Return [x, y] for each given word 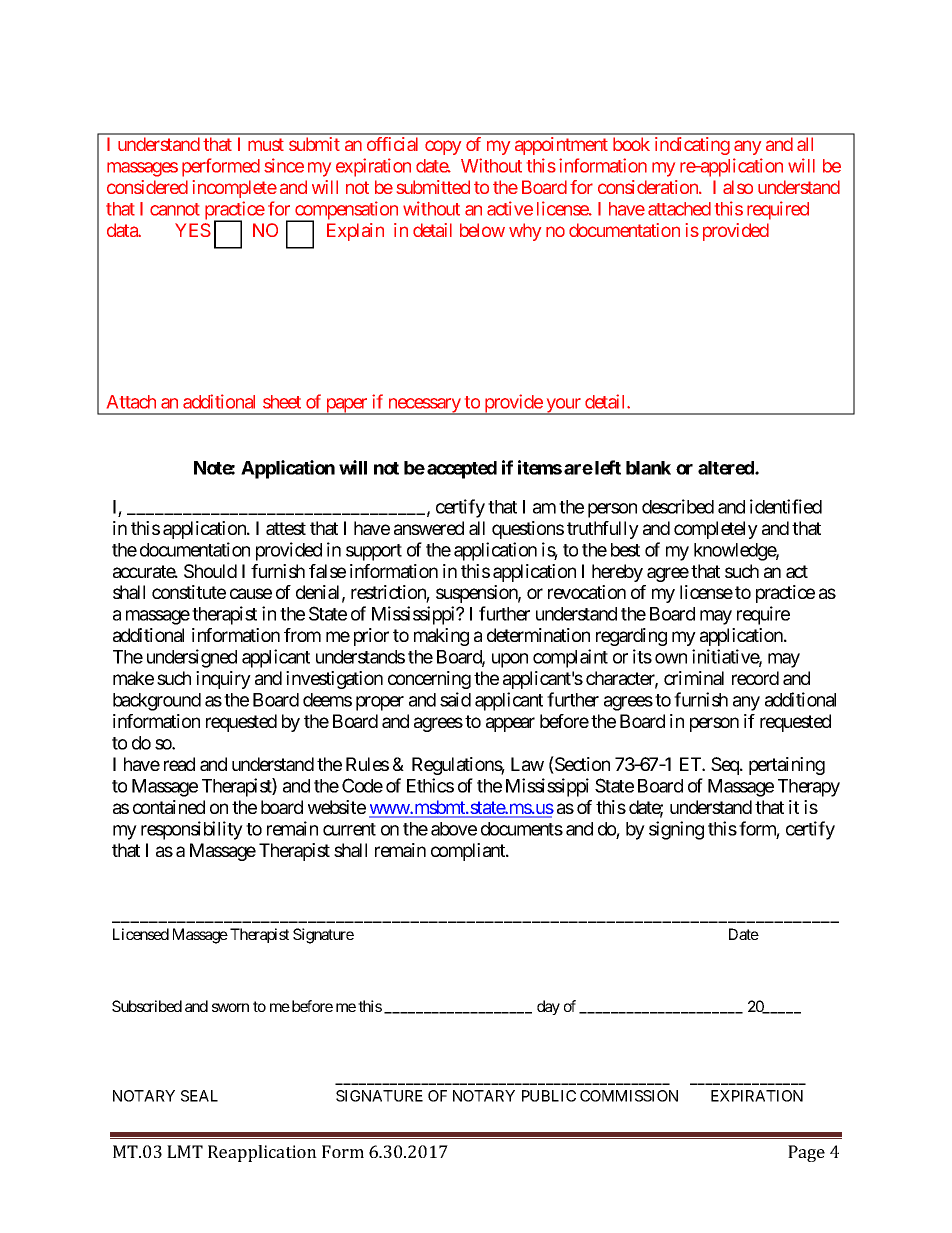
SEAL [199, 1096]
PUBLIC [549, 1096]
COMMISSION [629, 1096]
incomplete [235, 189]
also [738, 187]
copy [443, 147]
